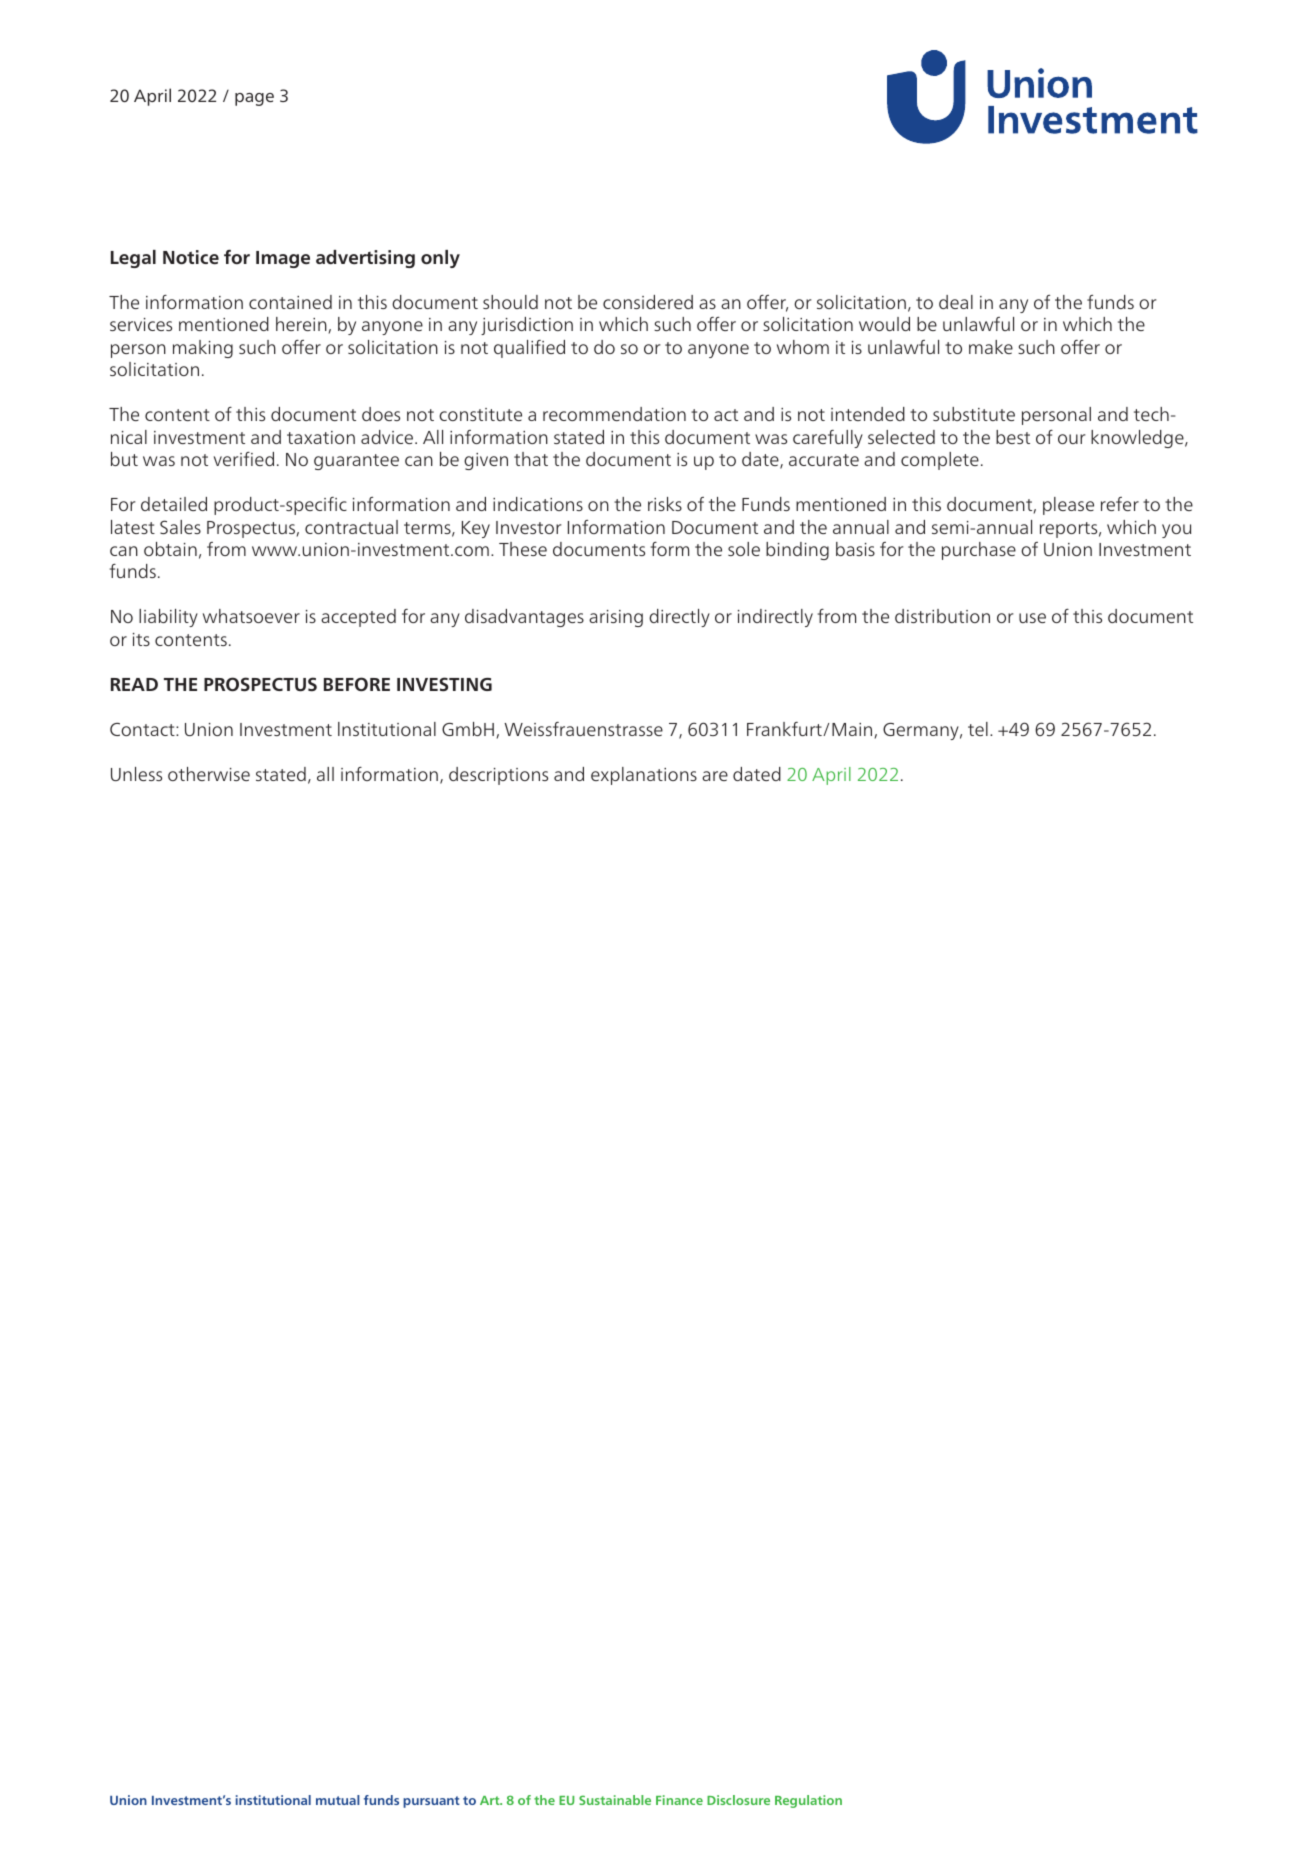  What do you see at coordinates (644, 776) in the screenshot?
I see `explanations` at bounding box center [644, 776].
